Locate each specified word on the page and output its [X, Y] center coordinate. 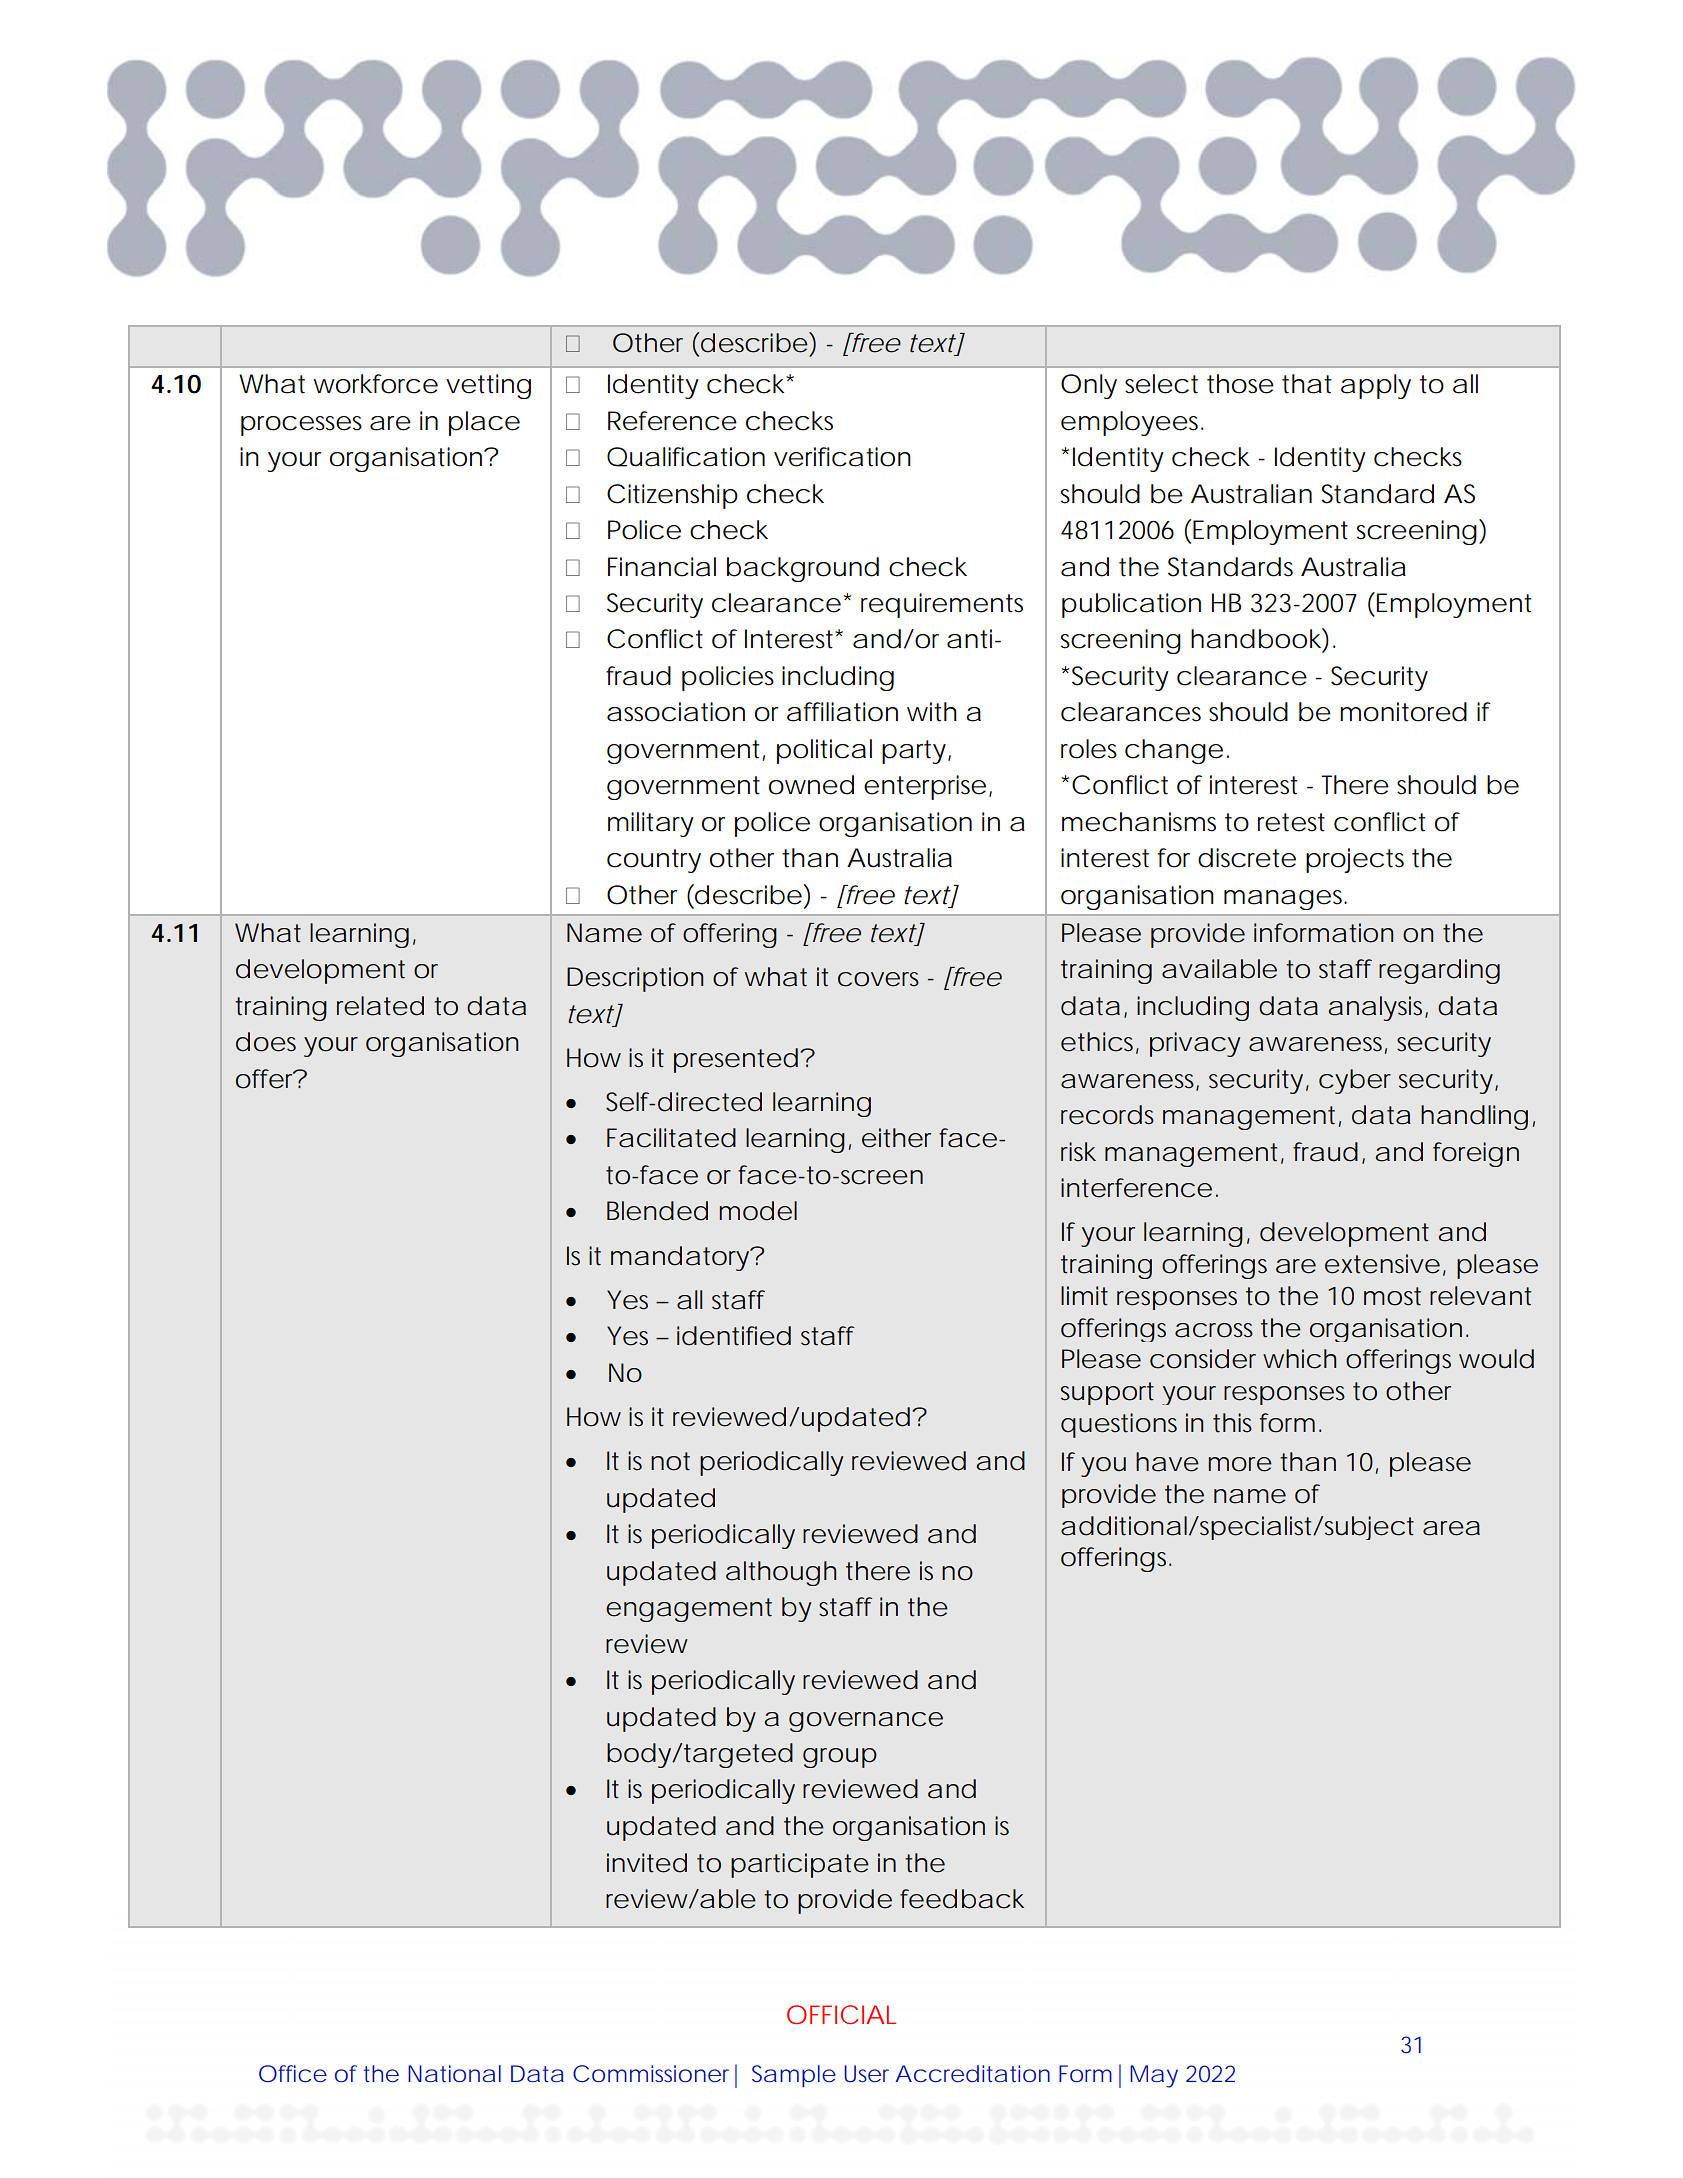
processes [301, 426]
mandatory [680, 1258]
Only [1089, 386]
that [1306, 384]
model [758, 1211]
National [454, 2073]
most [1392, 1296]
